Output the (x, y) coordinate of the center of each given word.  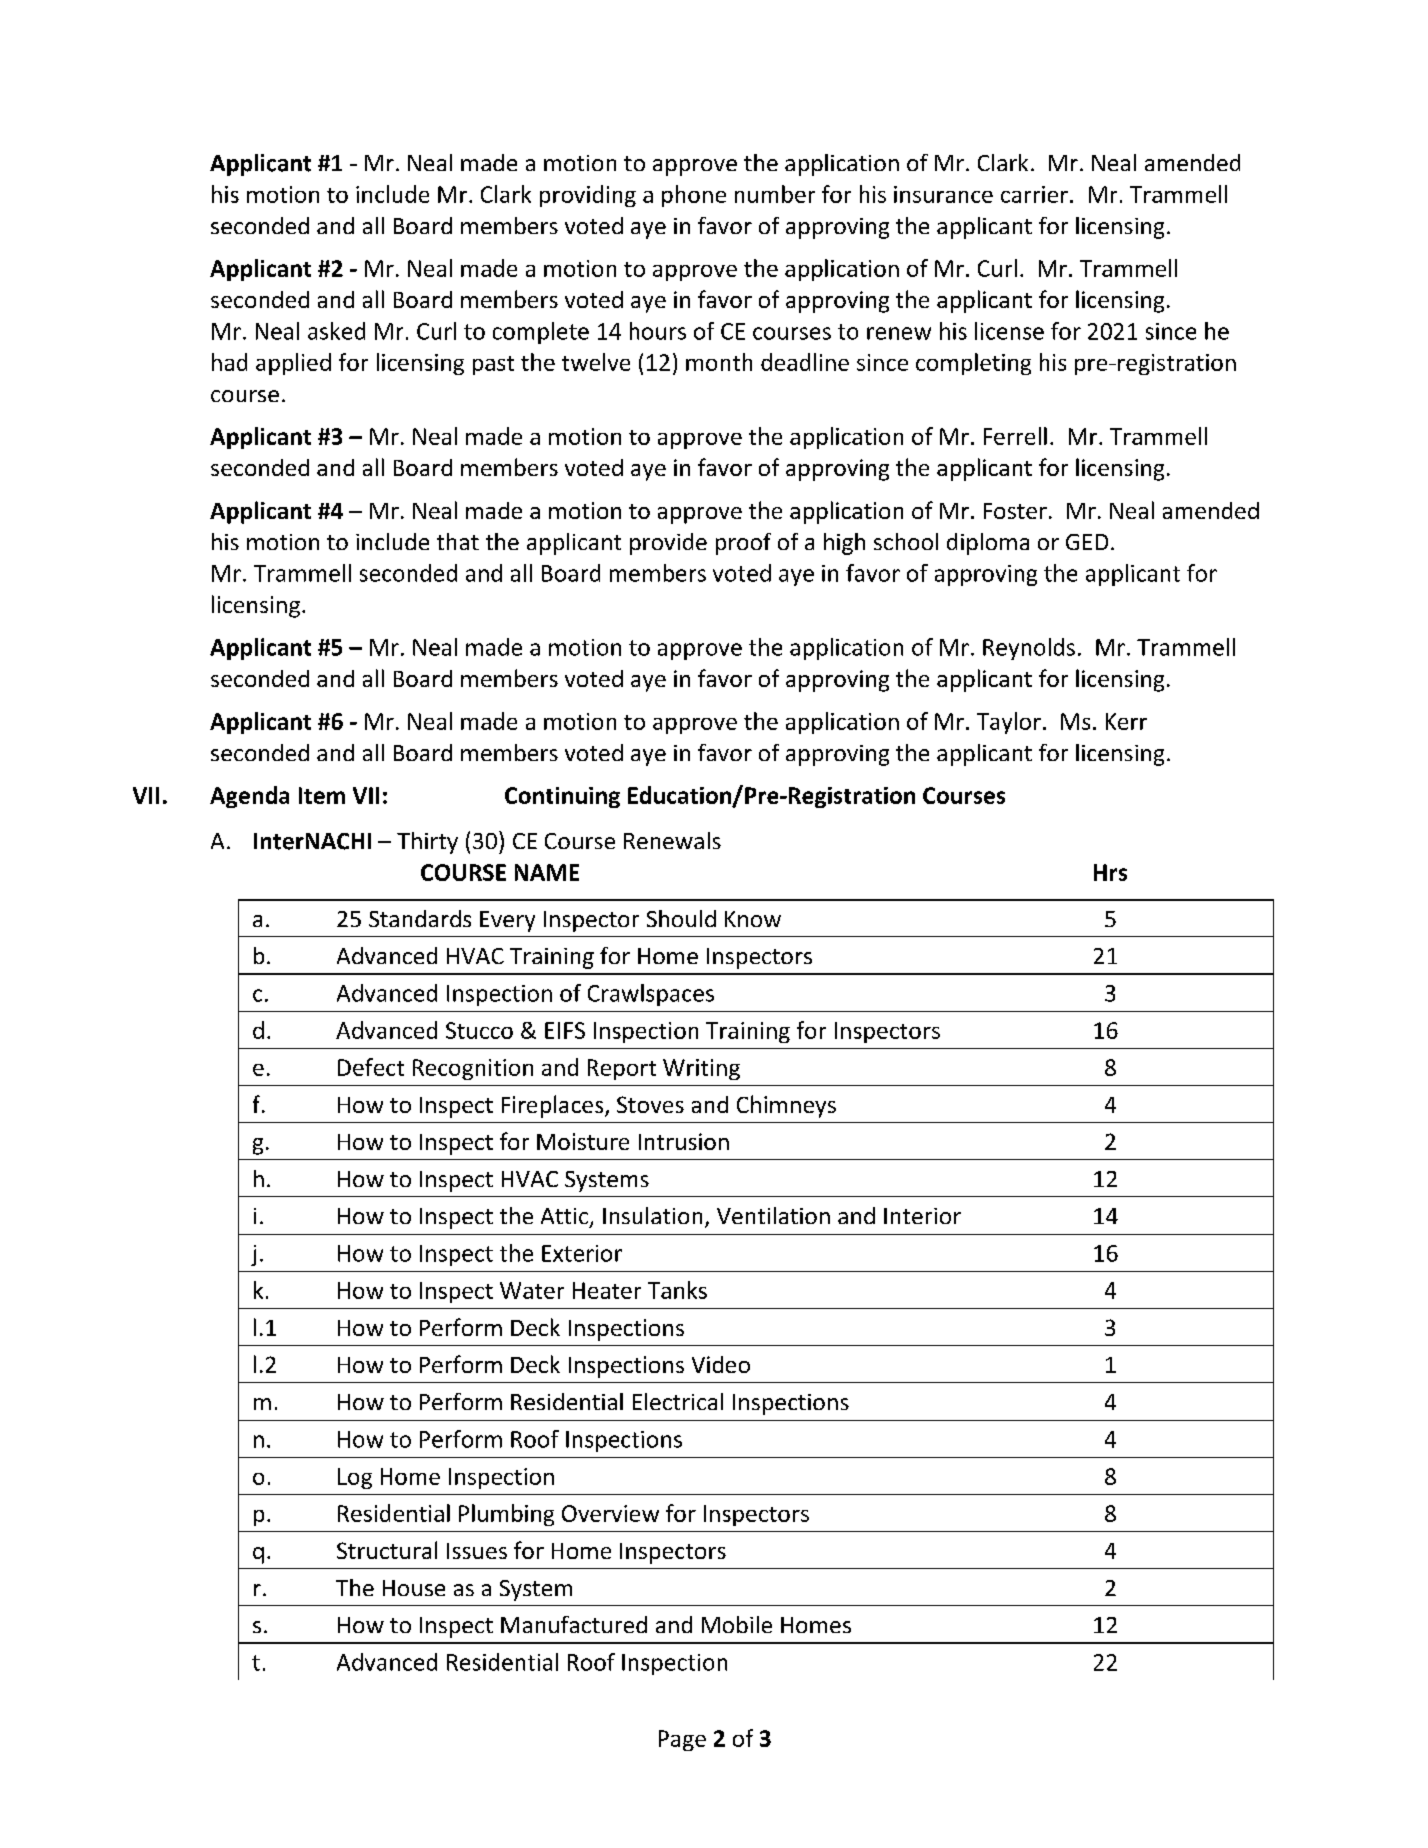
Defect (371, 1067)
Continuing (562, 797)
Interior (922, 1216)
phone (694, 196)
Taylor (1009, 723)
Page (682, 1740)
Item (322, 795)
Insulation (652, 1215)
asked (336, 331)
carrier (1034, 194)
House (414, 1588)
